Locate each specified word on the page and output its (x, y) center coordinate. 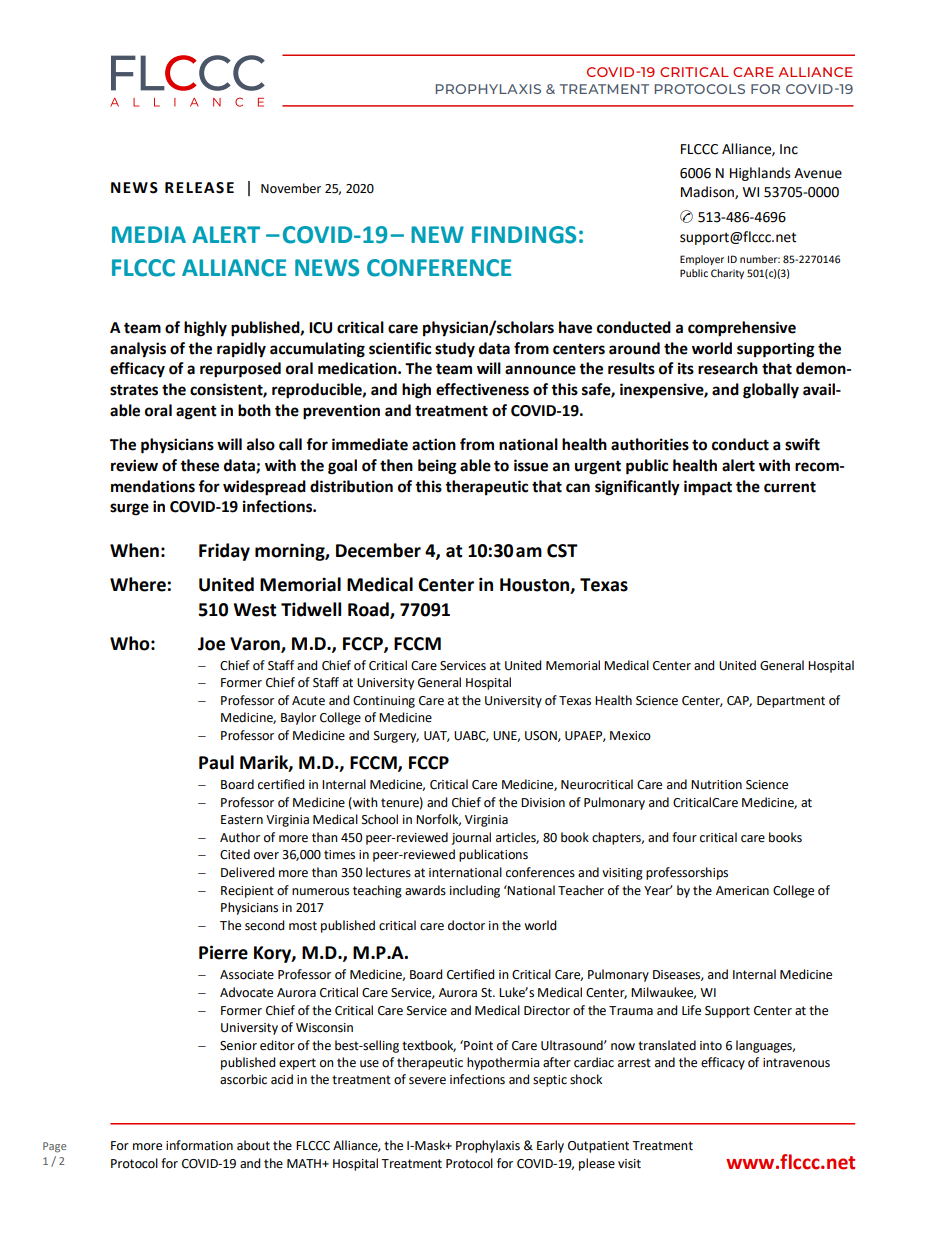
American (742, 891)
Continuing (384, 702)
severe (427, 1081)
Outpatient (598, 1147)
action (434, 444)
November (291, 188)
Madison (708, 192)
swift (802, 444)
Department (791, 702)
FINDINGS (524, 235)
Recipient (247, 892)
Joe (211, 644)
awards (425, 890)
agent (196, 413)
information (199, 1145)
